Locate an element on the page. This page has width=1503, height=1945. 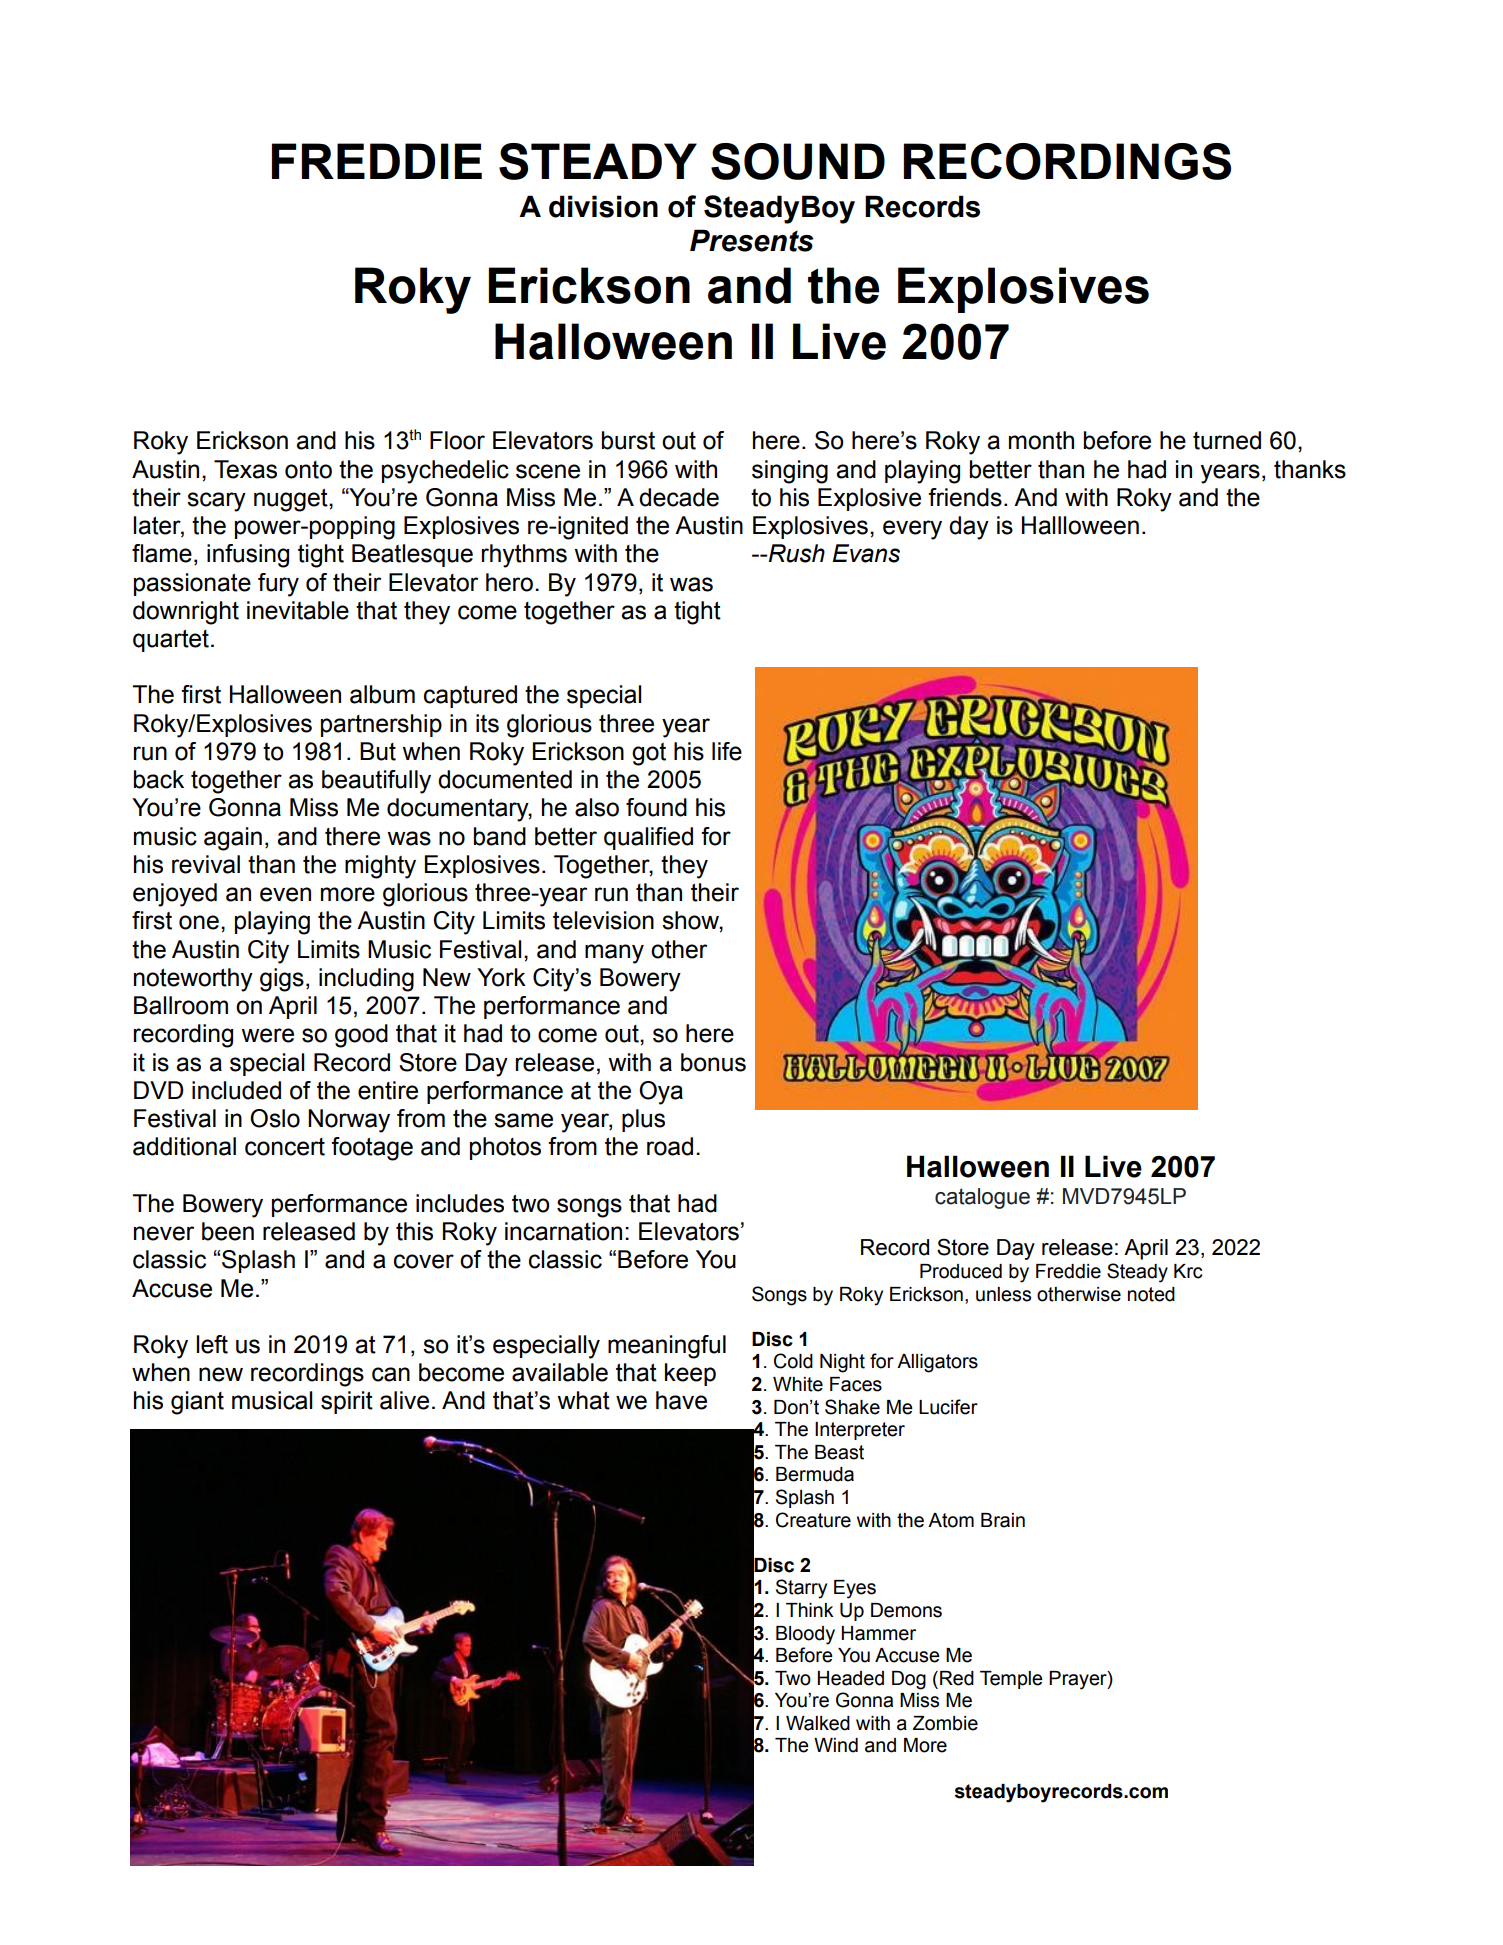
catalogue is located at coordinates (982, 1198).
